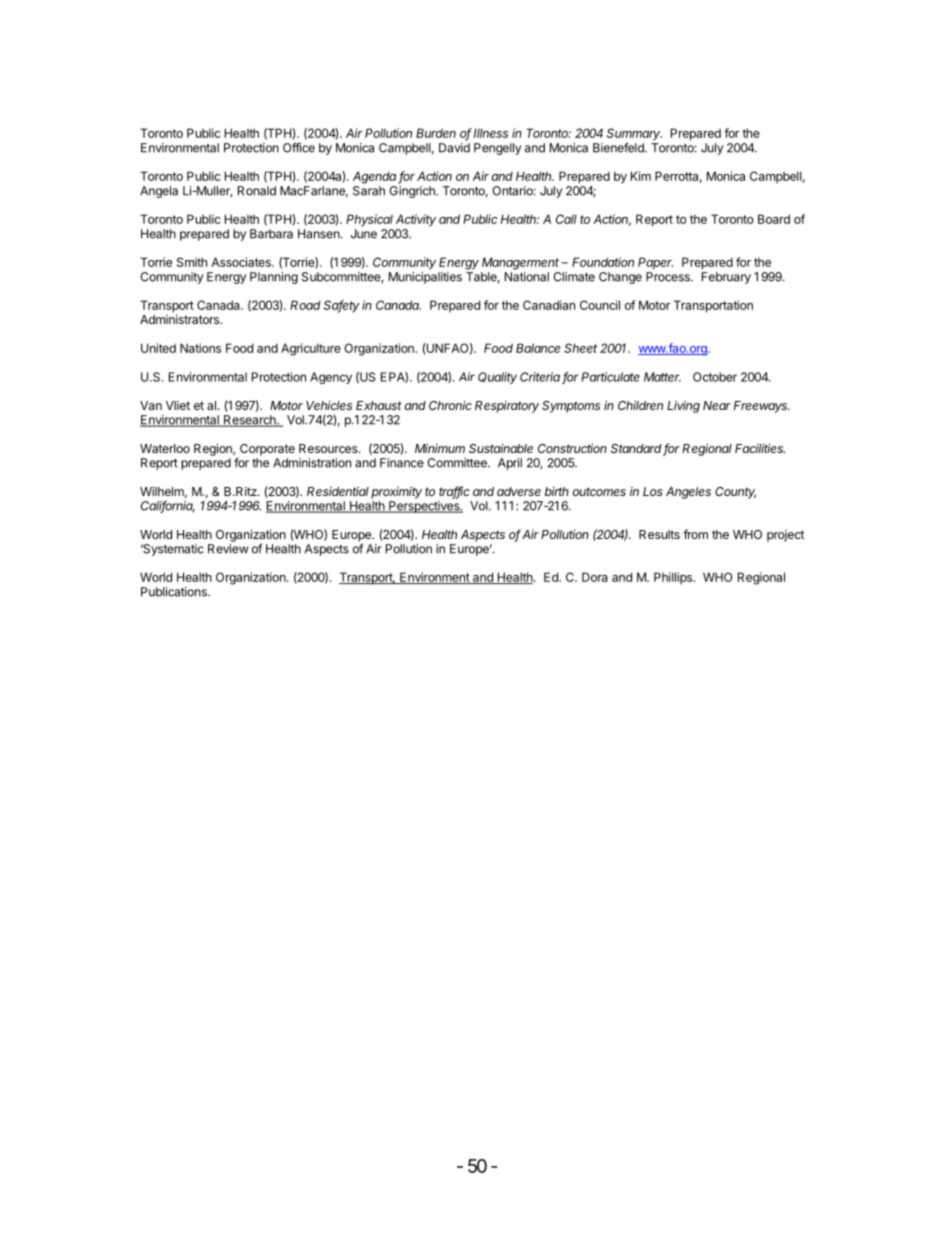 The height and width of the screenshot is (1233, 952). Describe the element at coordinates (760, 448) in the screenshot. I see `Facilities` at that location.
